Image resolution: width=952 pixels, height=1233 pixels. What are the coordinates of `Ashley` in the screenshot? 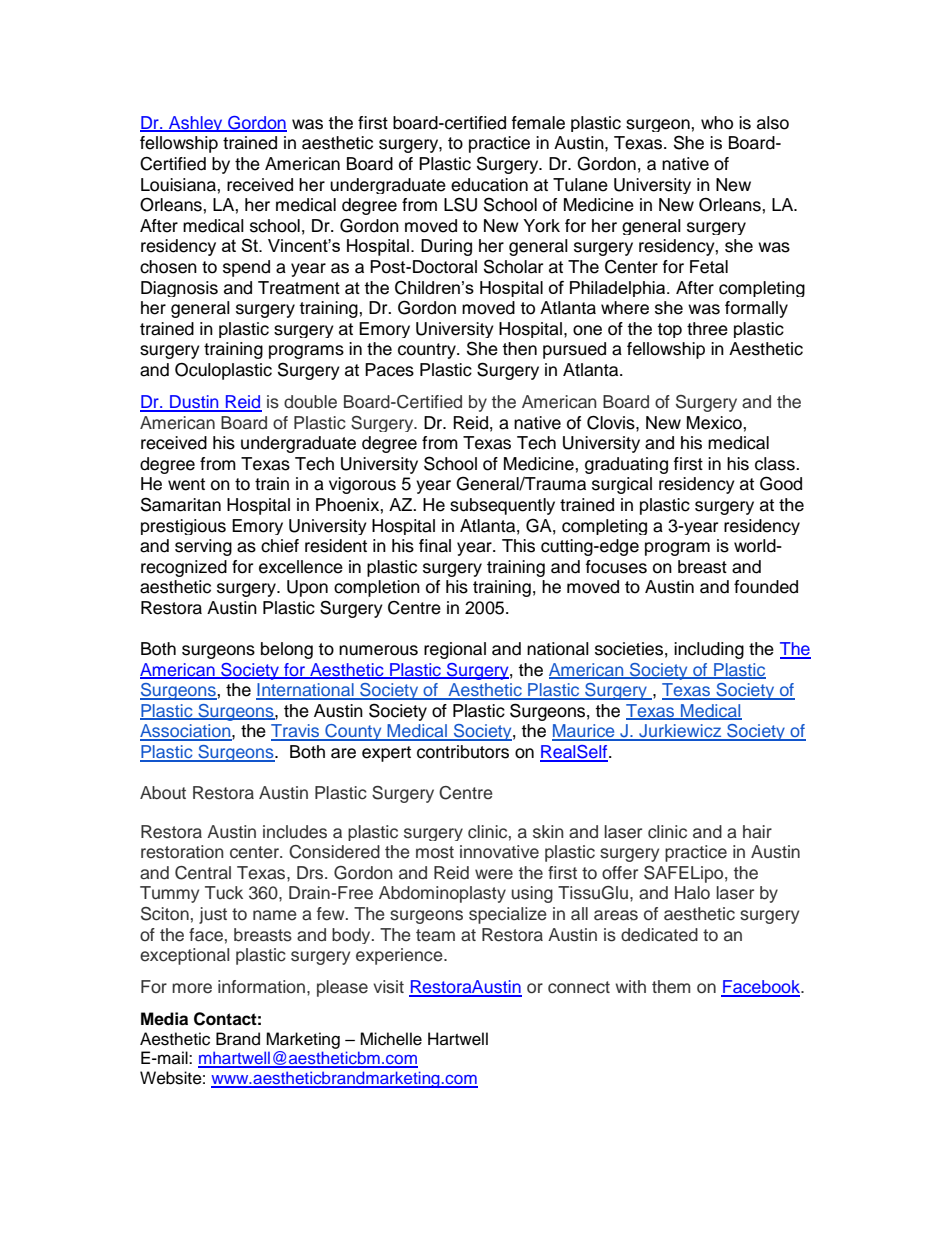 It's located at (196, 124).
